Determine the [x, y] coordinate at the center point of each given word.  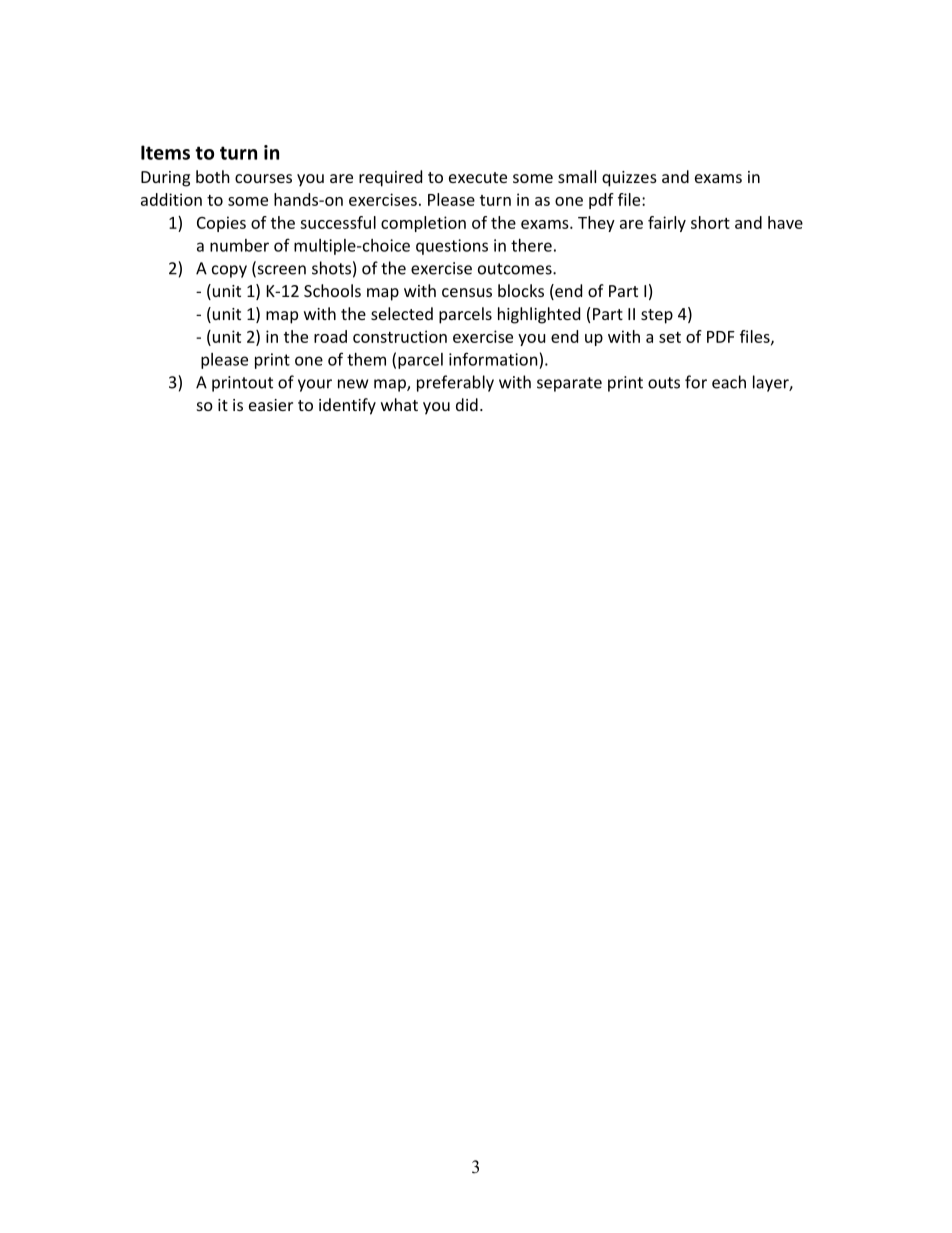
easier [271, 405]
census [467, 292]
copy [229, 271]
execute [478, 177]
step [657, 316]
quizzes [629, 179]
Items [165, 152]
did [467, 404]
